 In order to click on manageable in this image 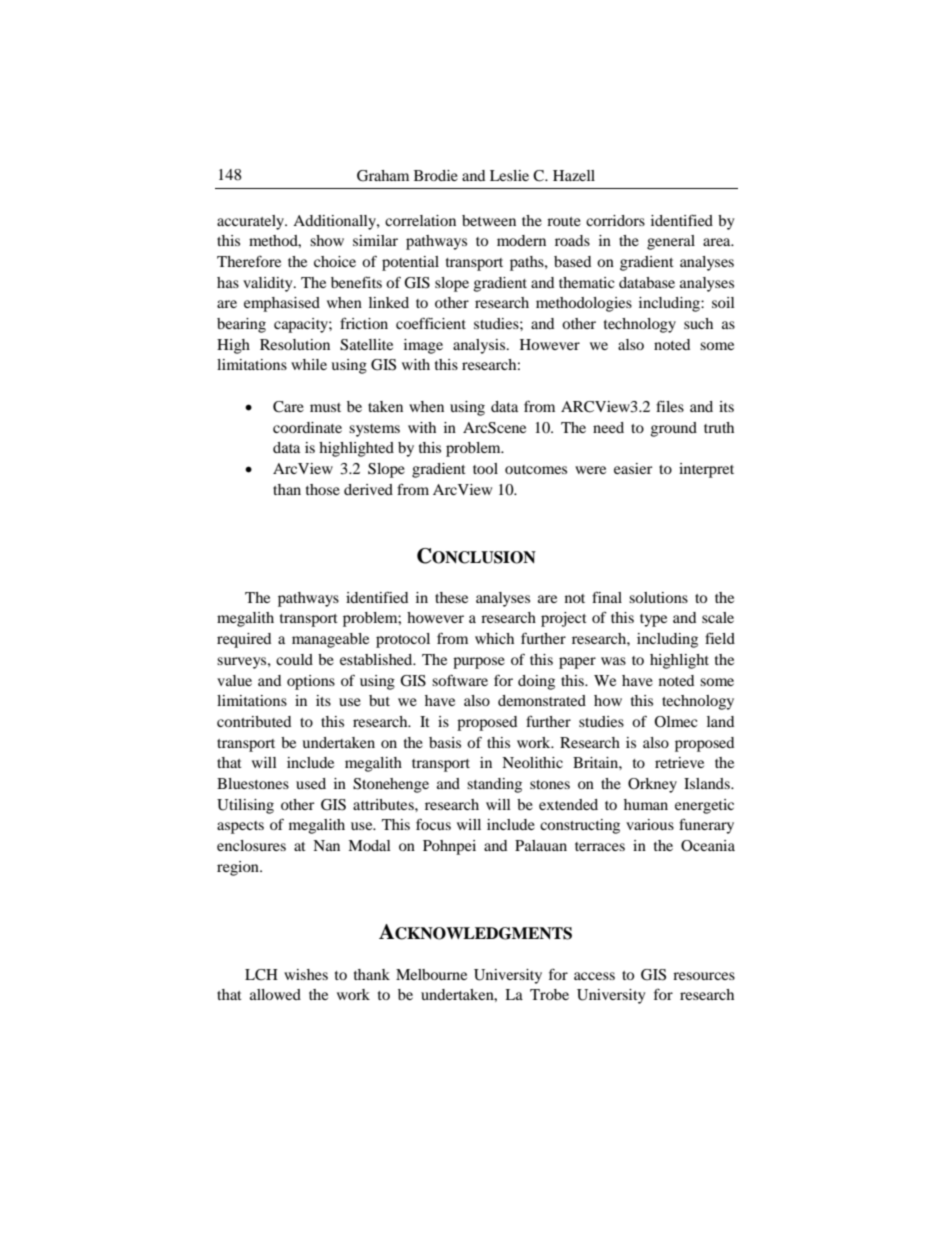, I will do `click(330, 640)`.
